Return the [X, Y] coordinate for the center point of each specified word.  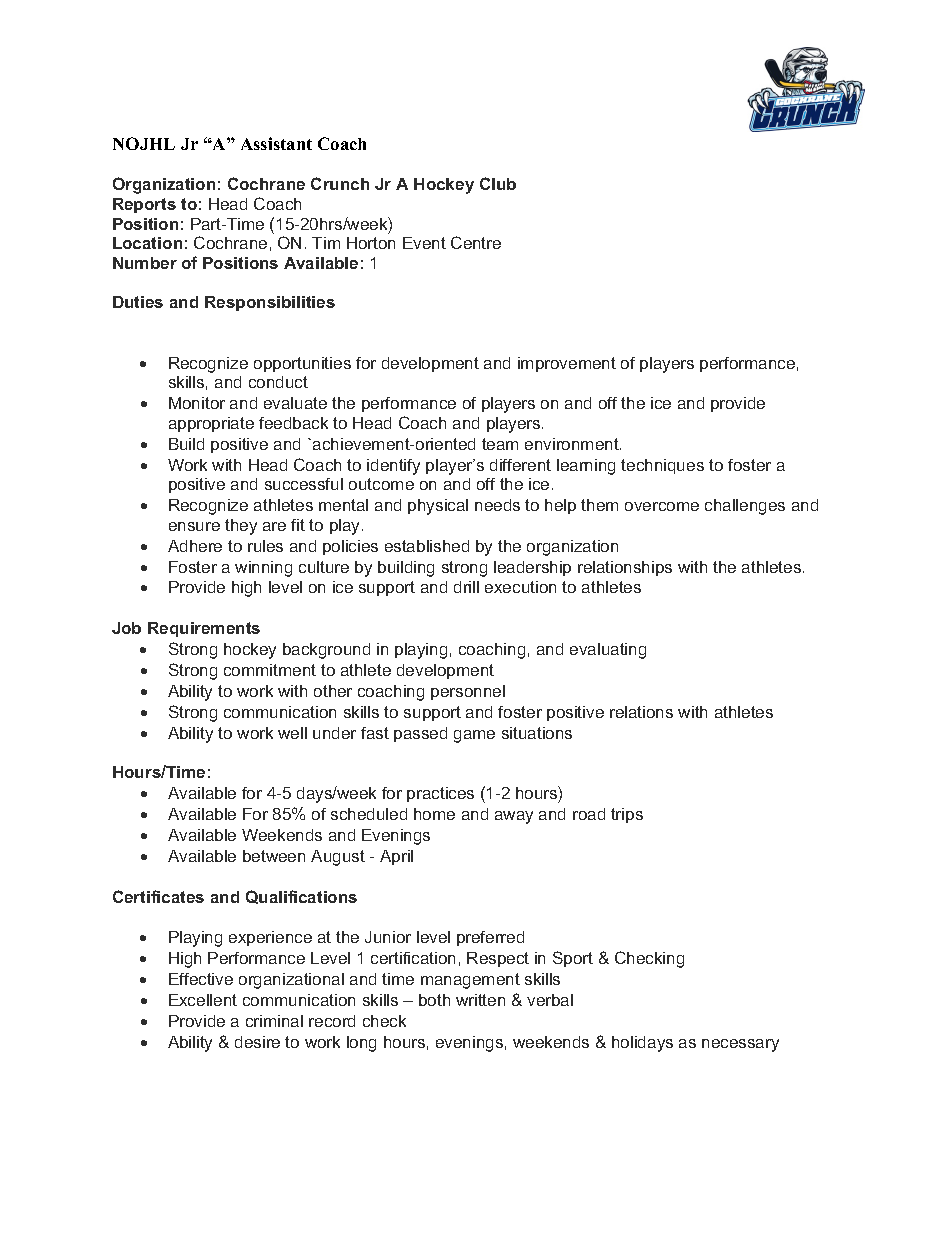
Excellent [203, 1000]
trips [627, 815]
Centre [476, 242]
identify [393, 467]
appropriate [211, 424]
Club [498, 183]
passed [420, 734]
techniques [662, 466]
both [434, 1000]
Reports [144, 205]
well [292, 733]
